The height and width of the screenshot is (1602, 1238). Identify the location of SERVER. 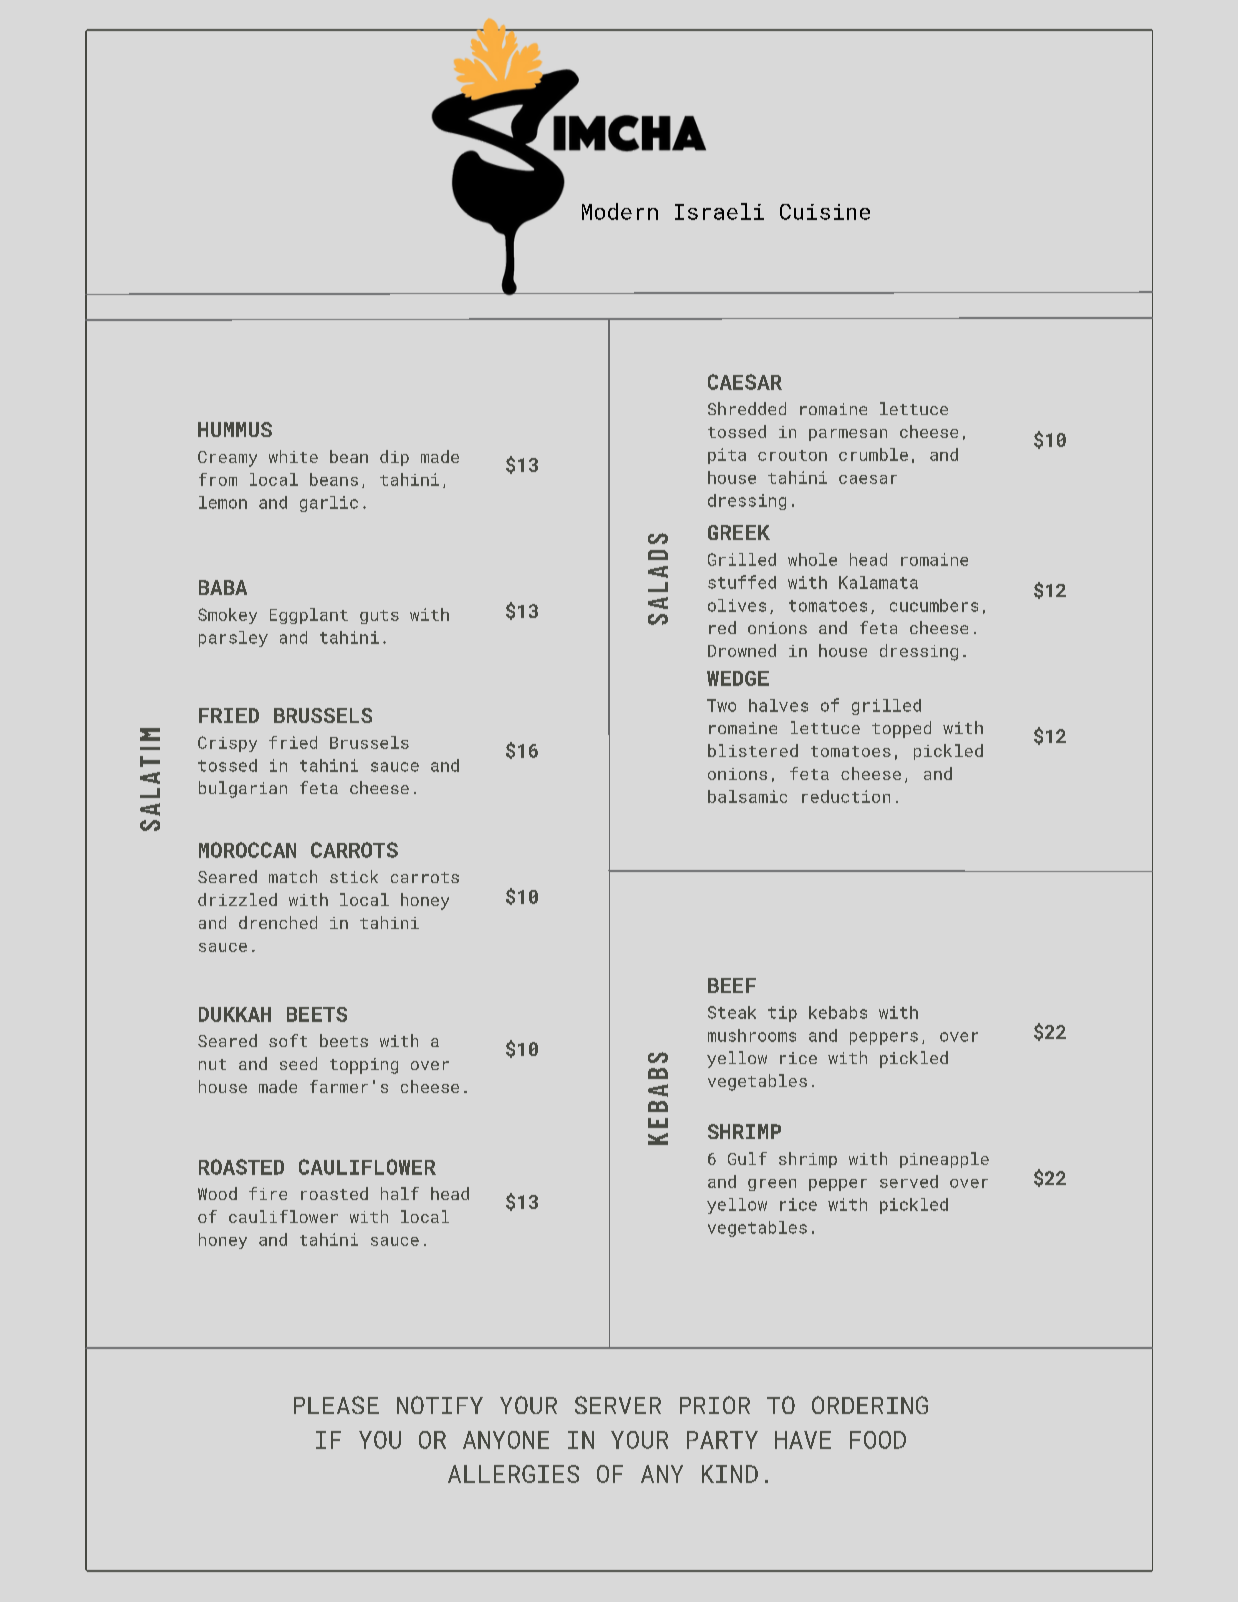
(618, 1405).
